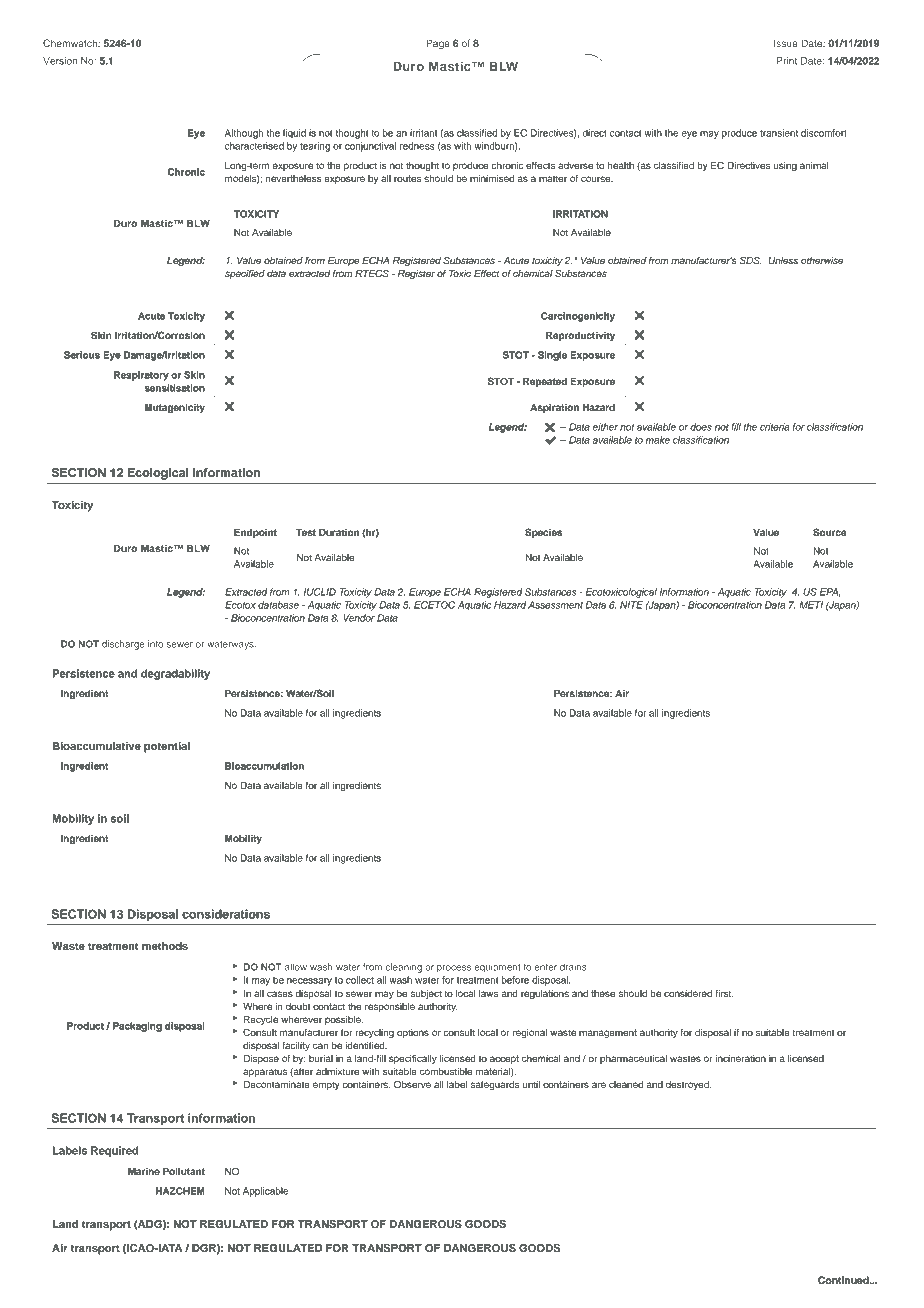 The image size is (924, 1308). What do you see at coordinates (787, 61) in the page?
I see `Print` at bounding box center [787, 61].
